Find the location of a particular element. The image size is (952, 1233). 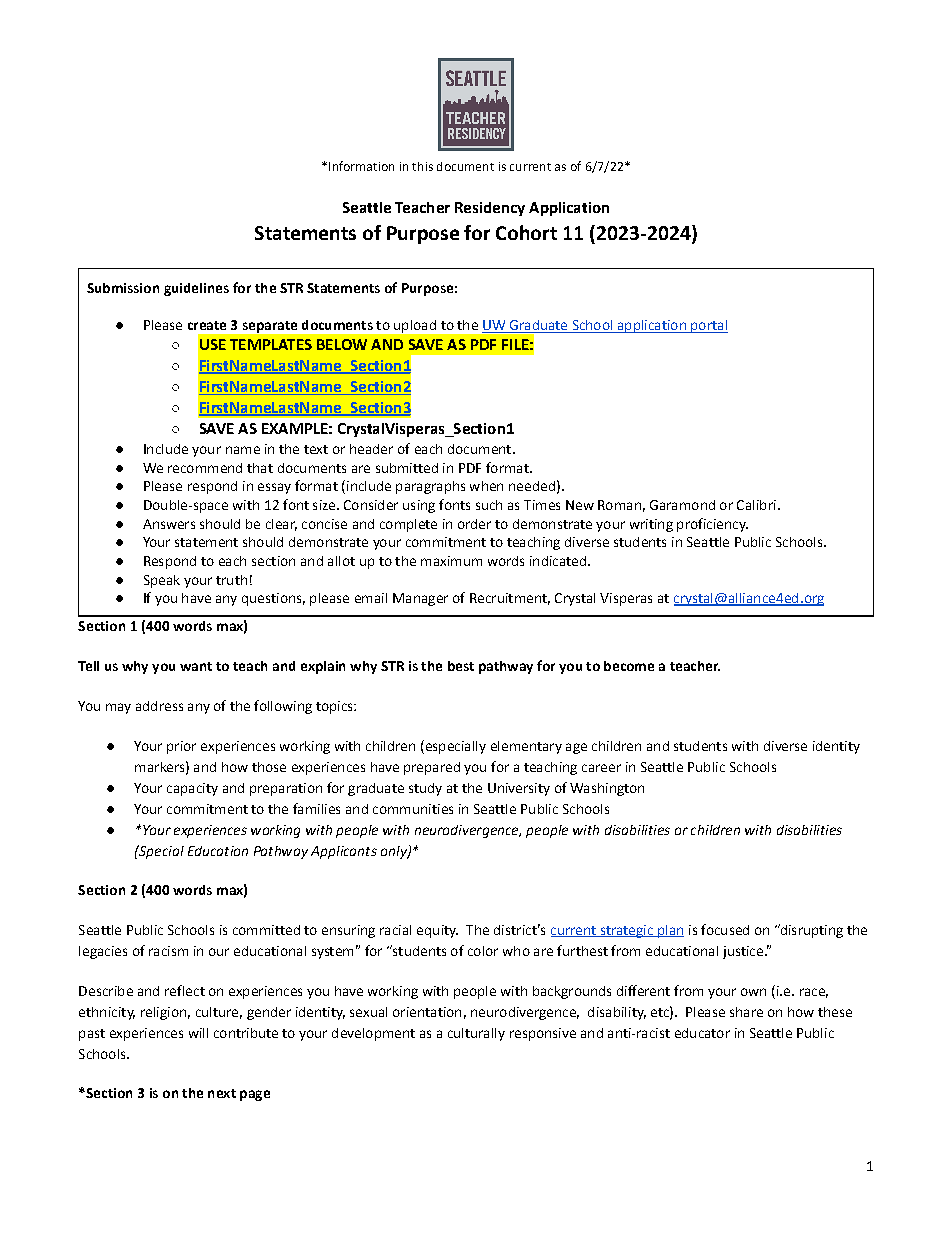

Residency is located at coordinates (490, 209).
